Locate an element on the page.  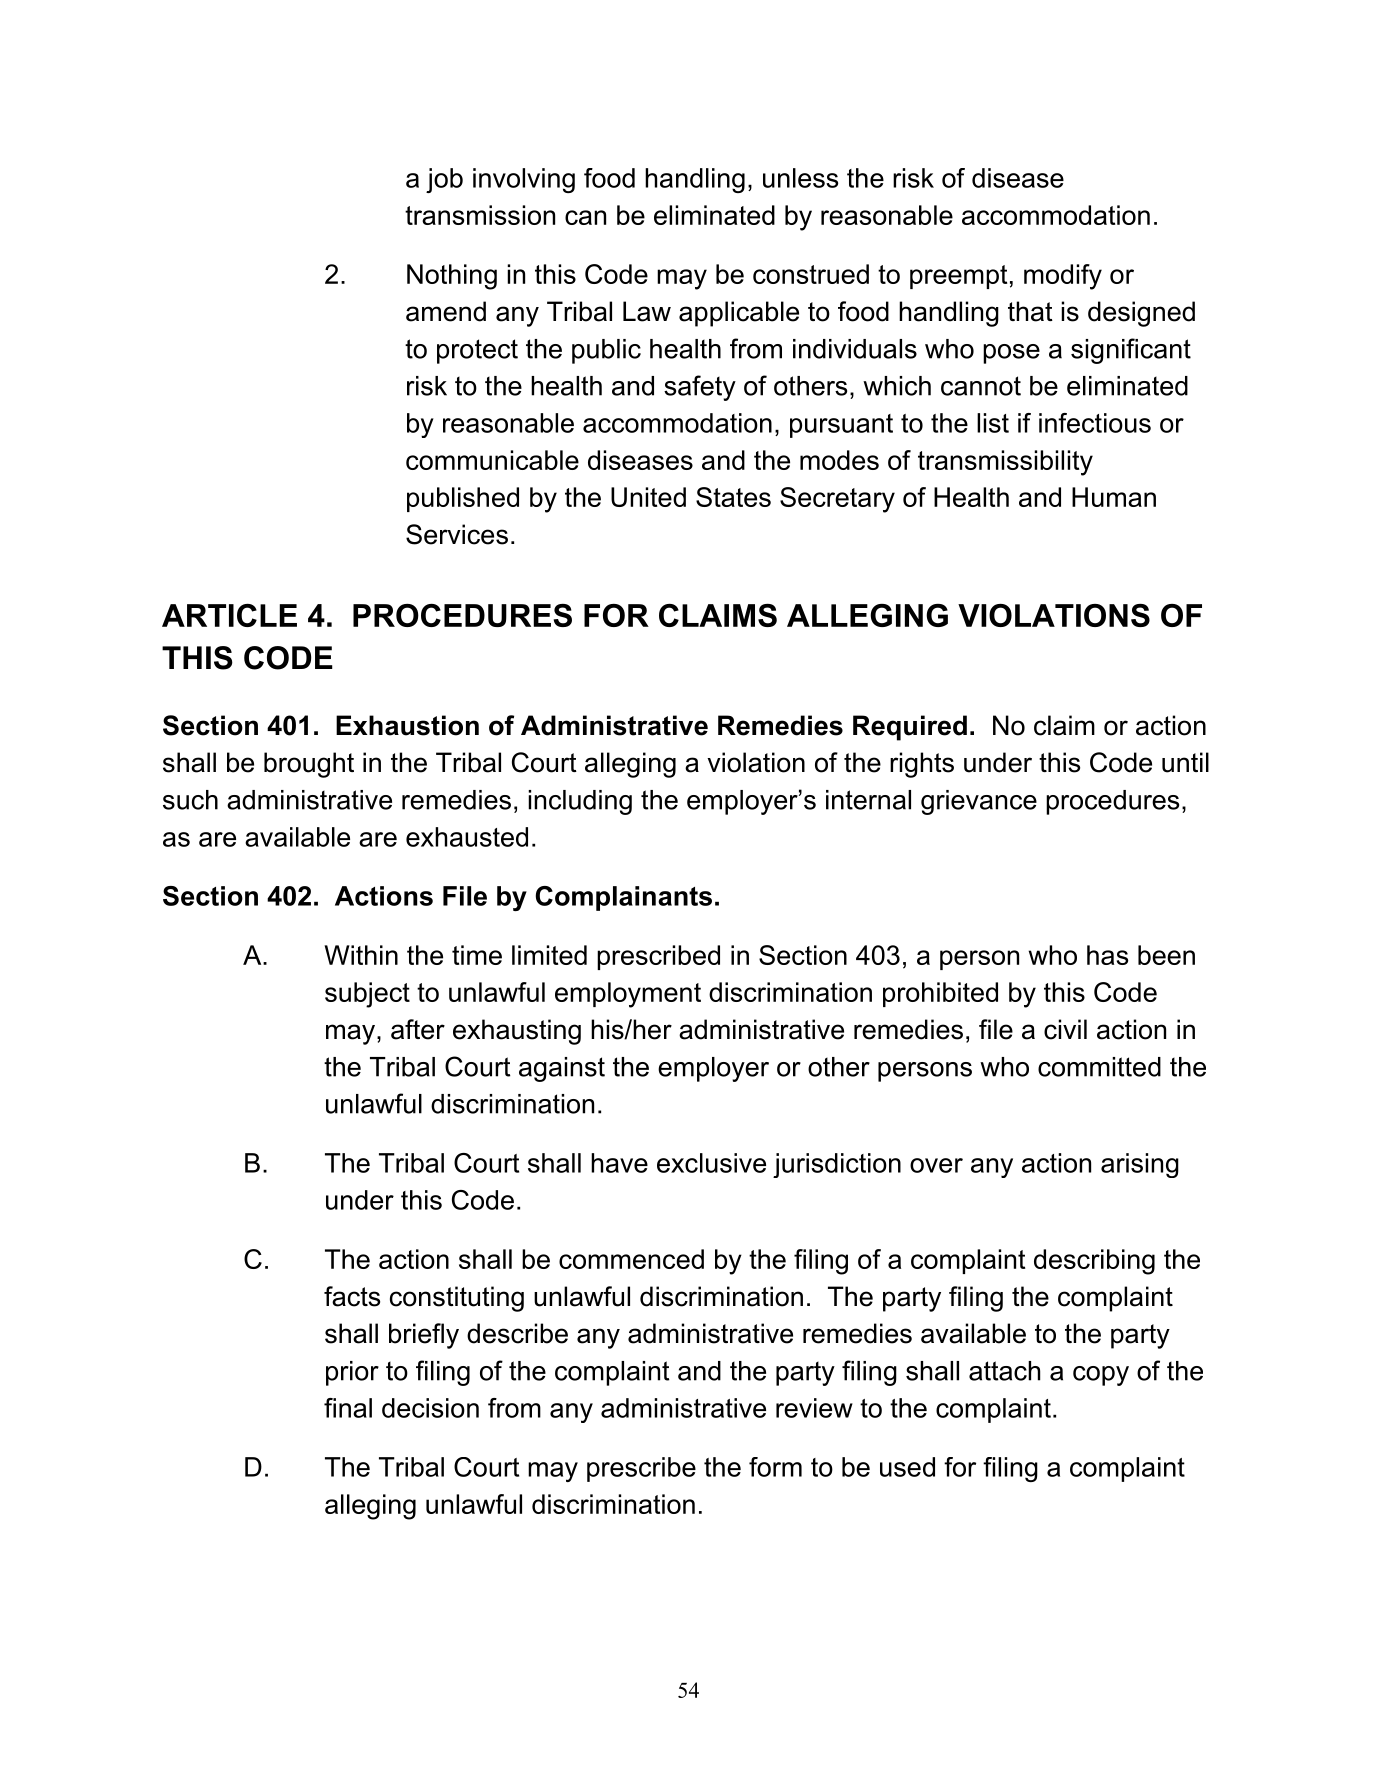
form is located at coordinates (775, 1467).
